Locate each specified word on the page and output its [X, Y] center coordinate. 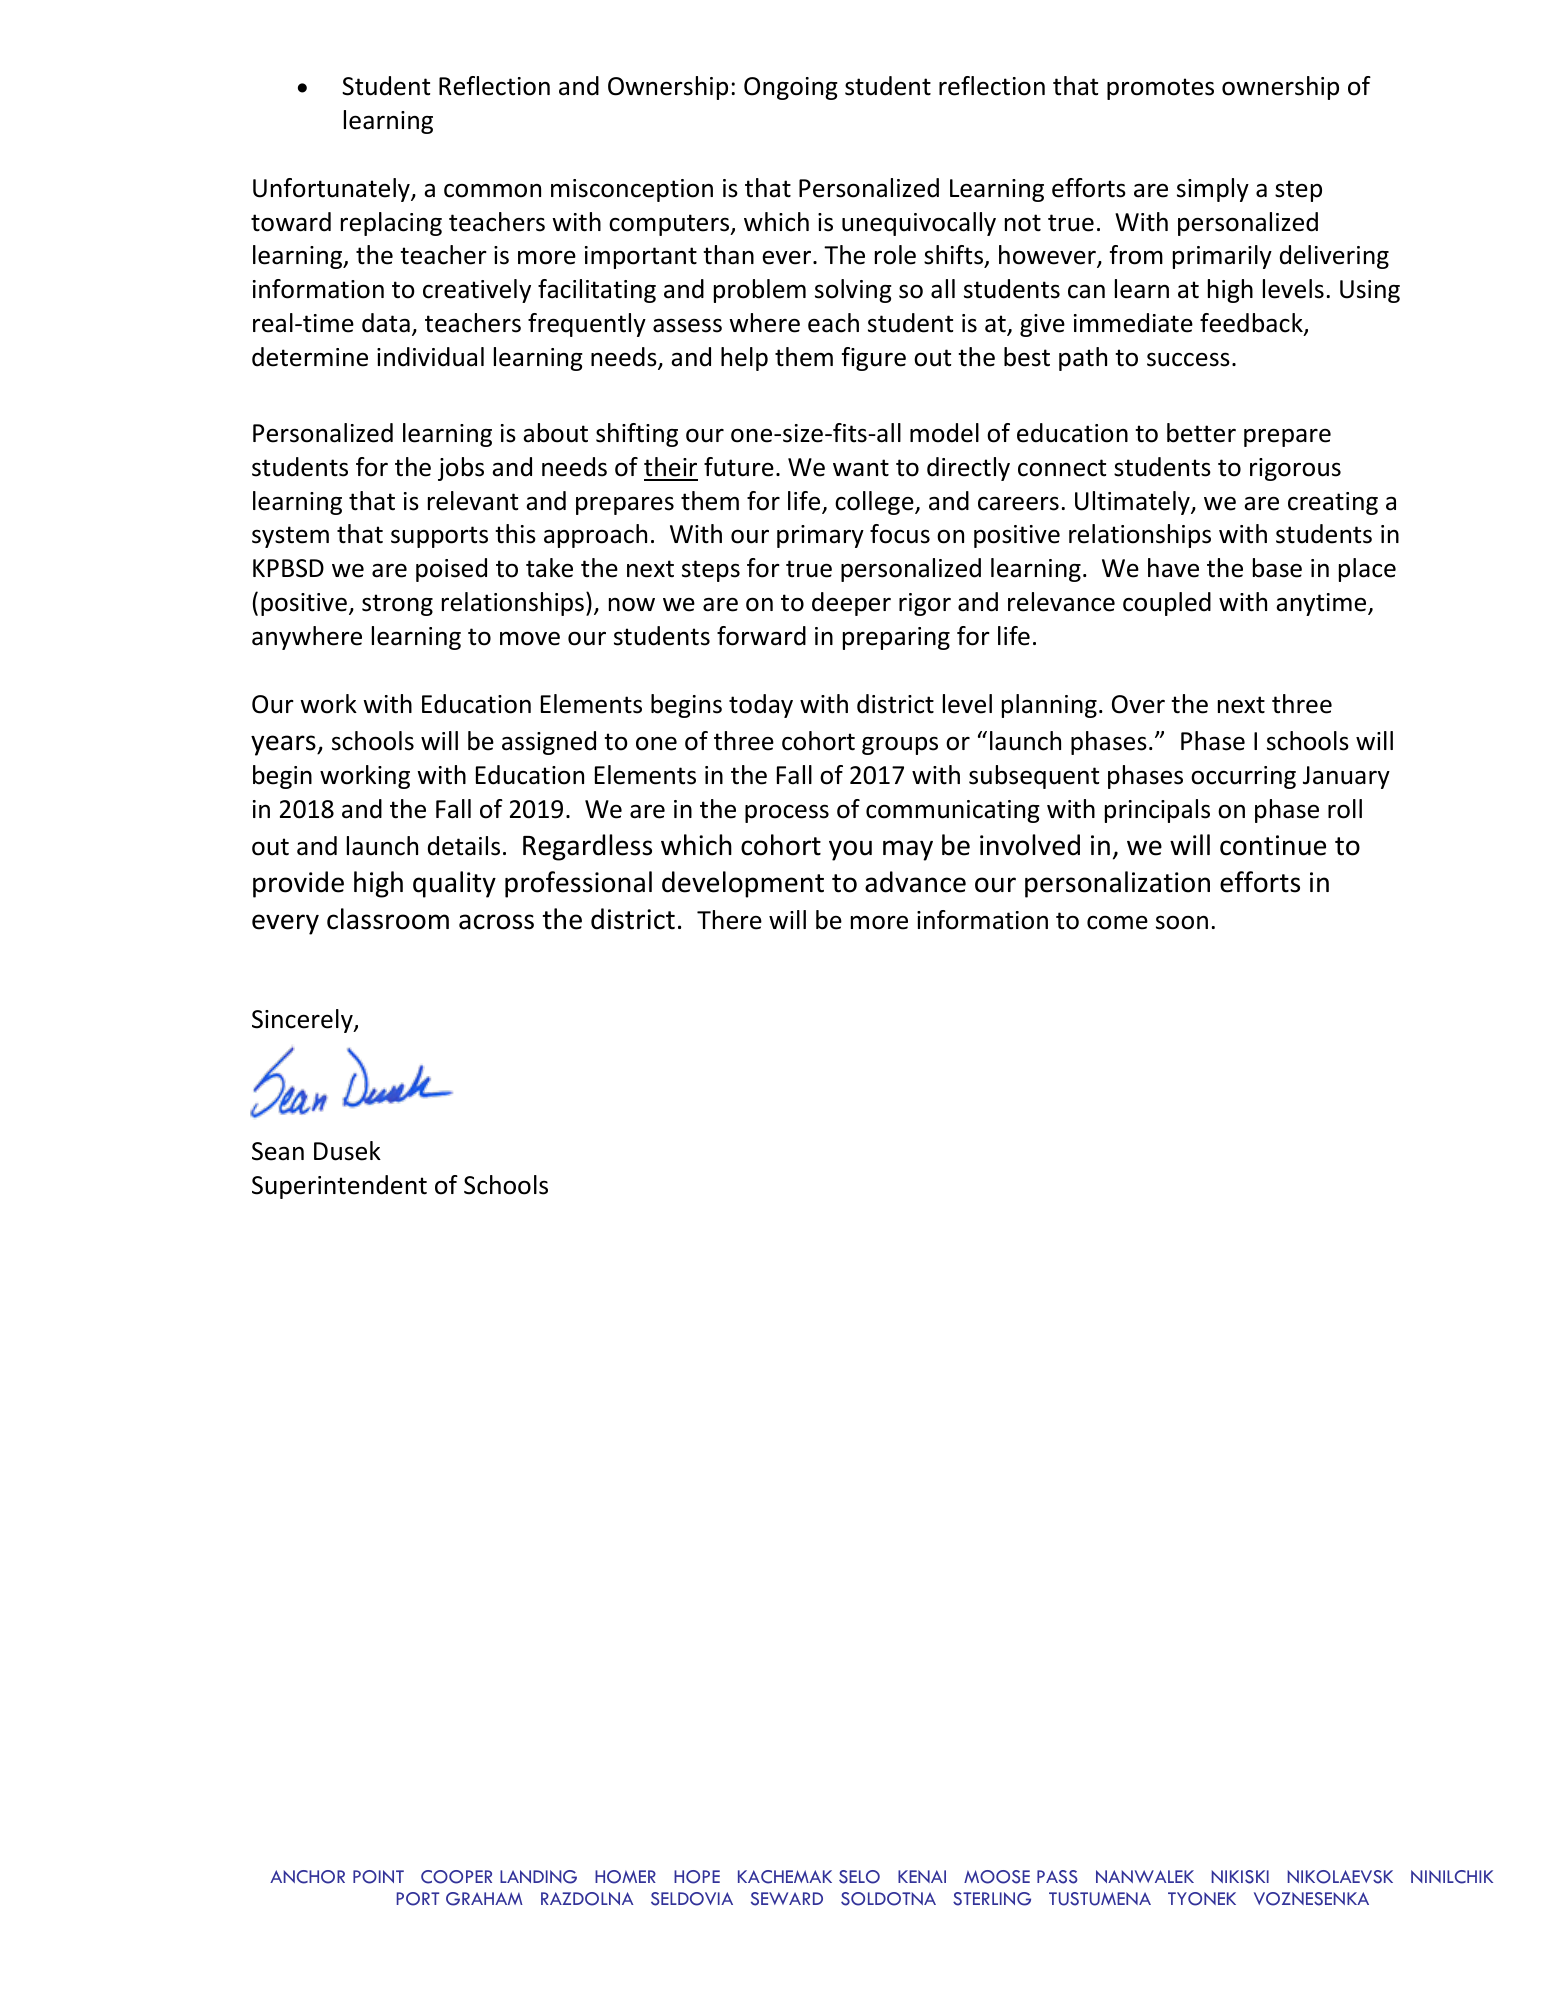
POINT [378, 1877]
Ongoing [791, 88]
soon [1182, 922]
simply [1213, 190]
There [729, 920]
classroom [388, 919]
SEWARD [787, 1899]
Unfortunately [332, 190]
